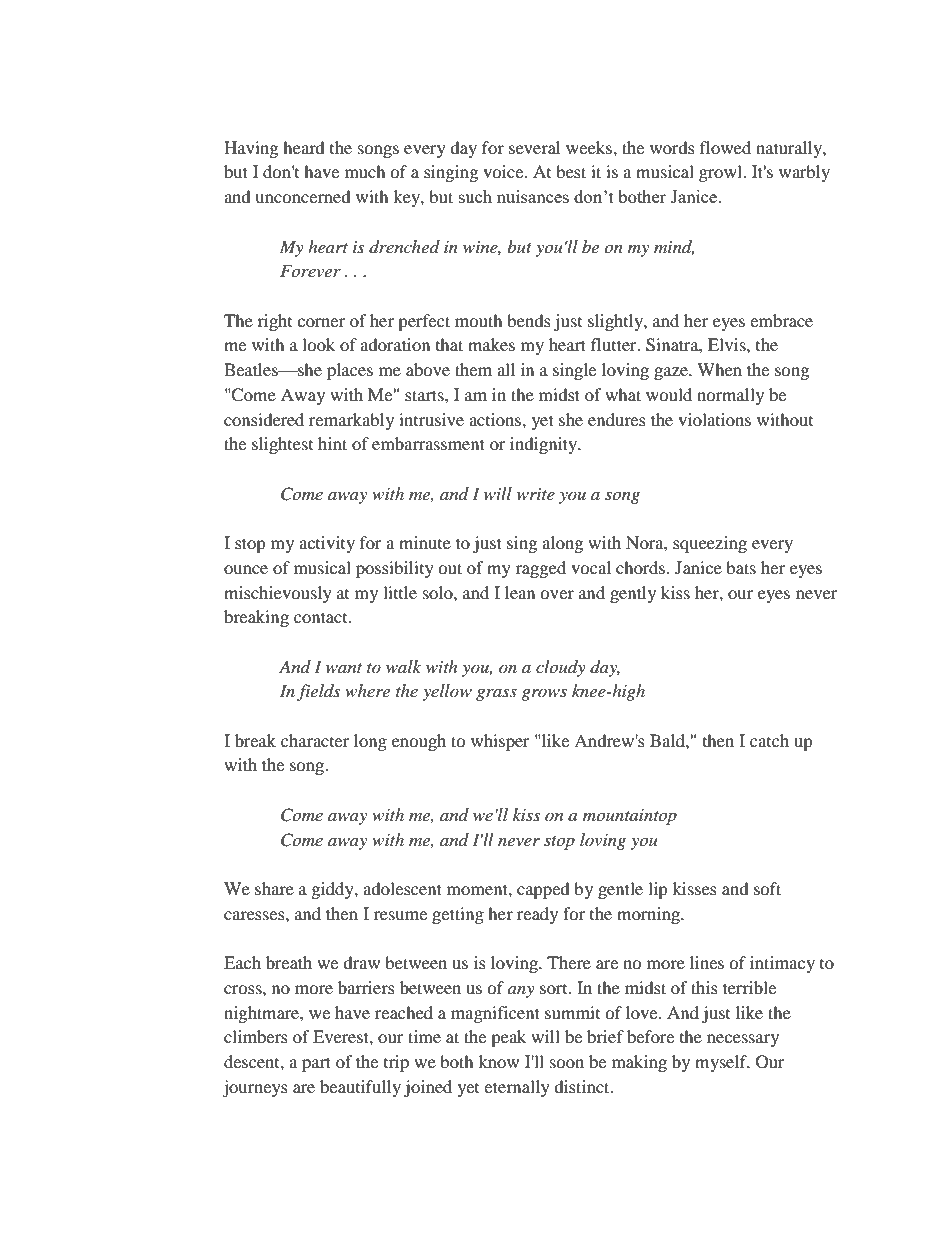 The image size is (952, 1233). Describe the element at coordinates (316, 1064) in the screenshot. I see `part` at that location.
